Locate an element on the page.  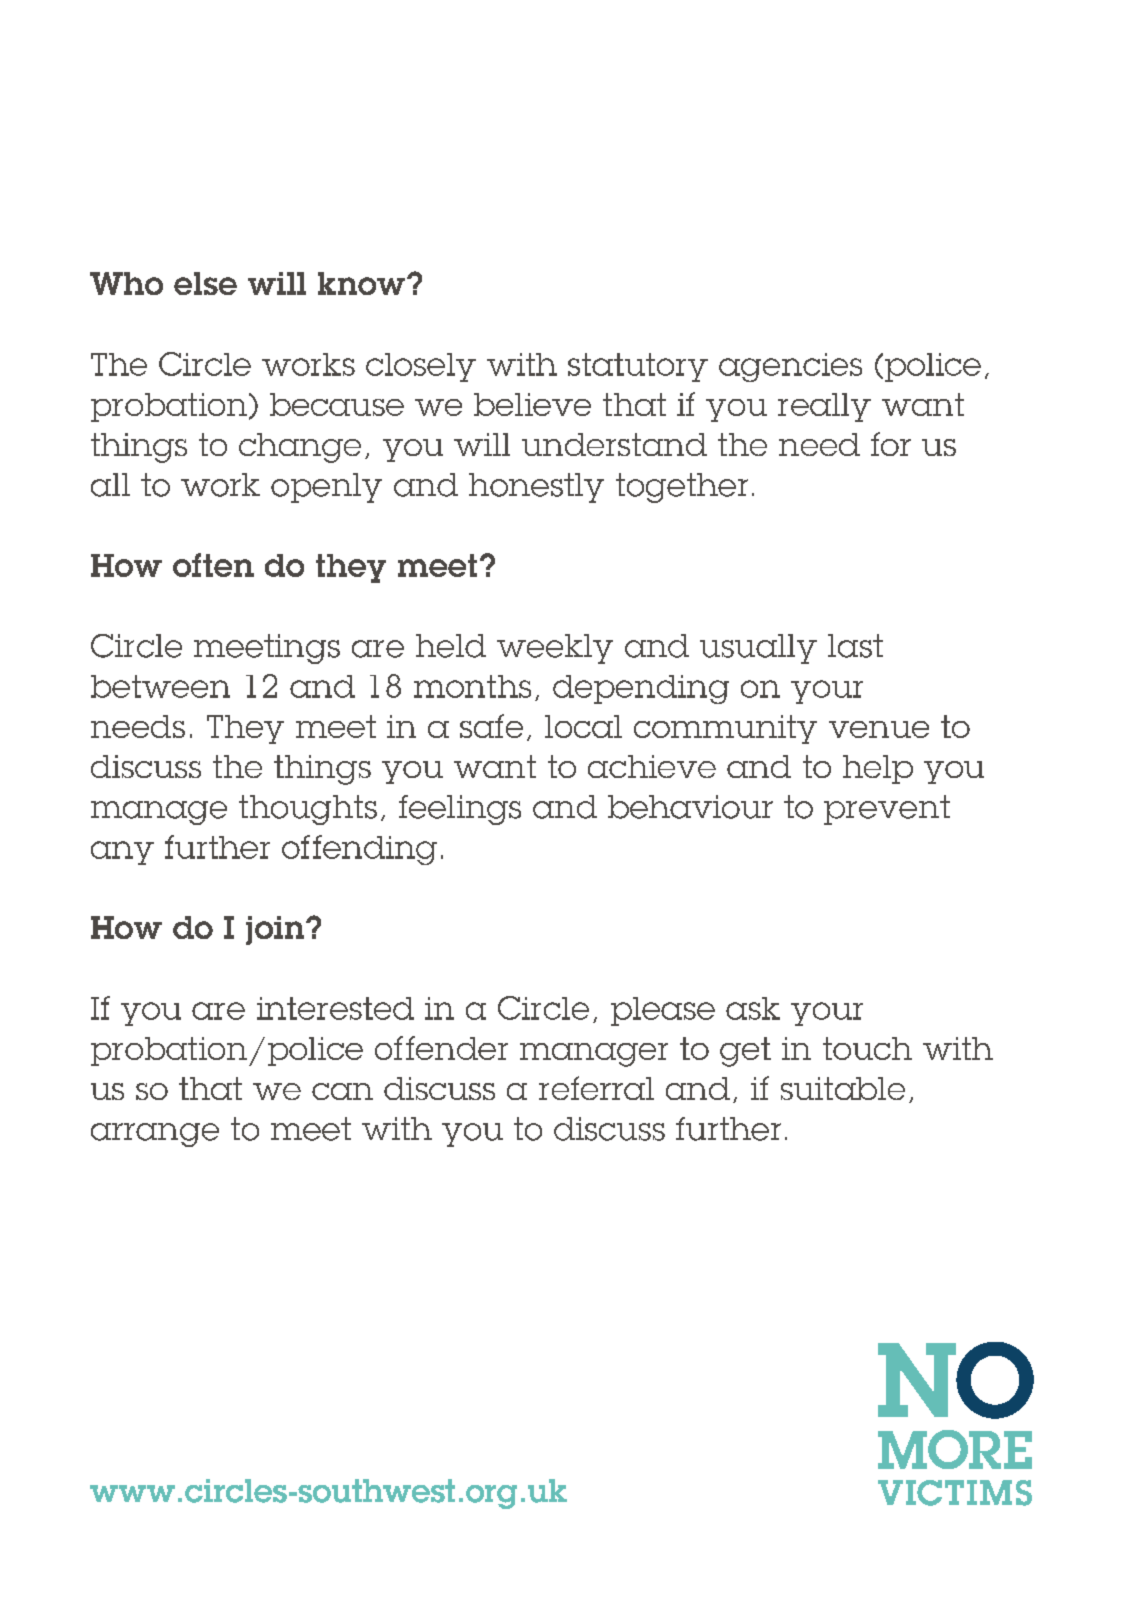
suitable is located at coordinates (843, 1088).
